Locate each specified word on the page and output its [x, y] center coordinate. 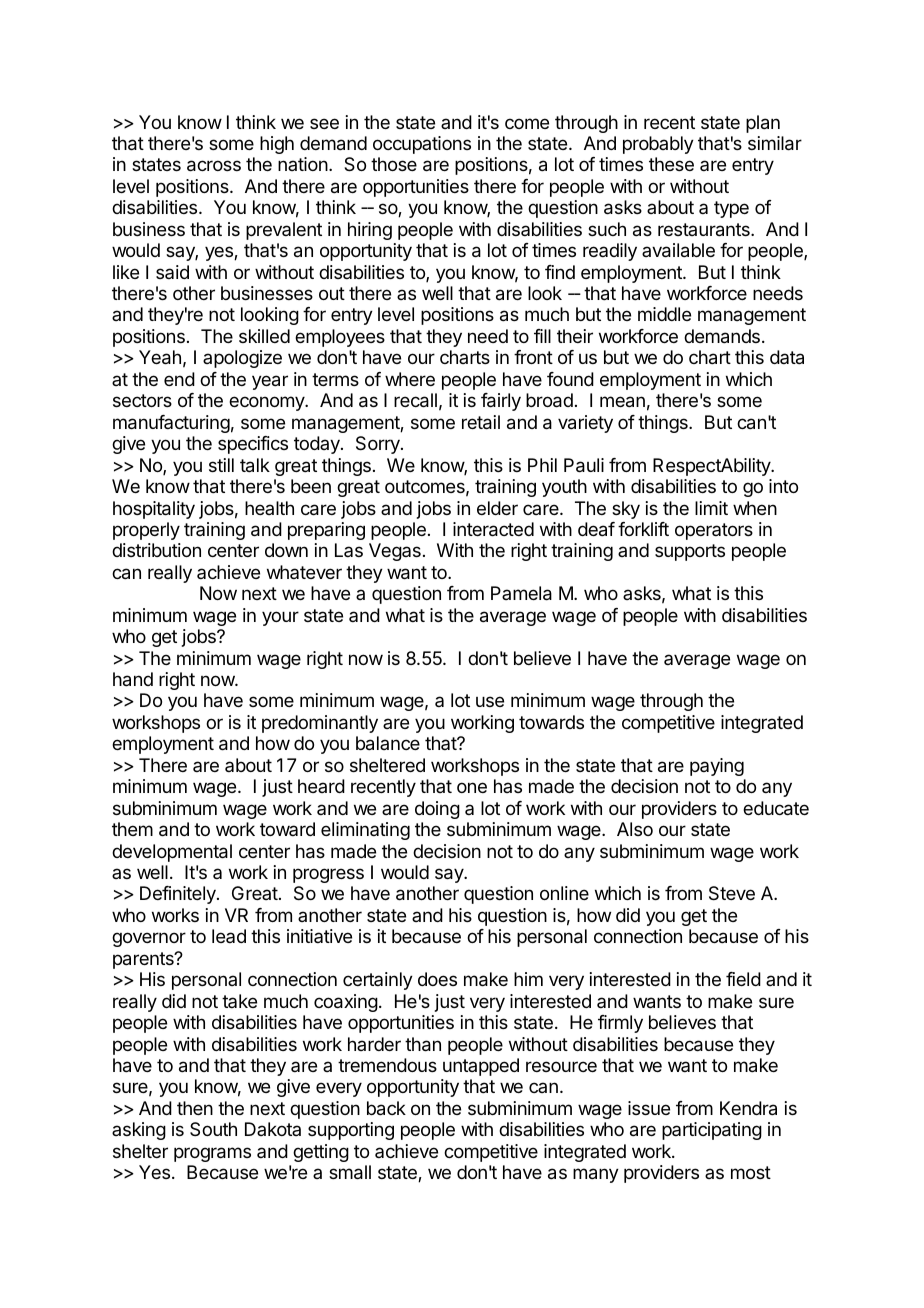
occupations [422, 145]
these [671, 164]
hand [133, 679]
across [214, 166]
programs [212, 1154]
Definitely [179, 895]
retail [481, 422]
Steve [732, 893]
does [437, 979]
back [386, 1108]
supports [690, 552]
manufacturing [171, 424]
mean [622, 402]
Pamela [521, 593]
